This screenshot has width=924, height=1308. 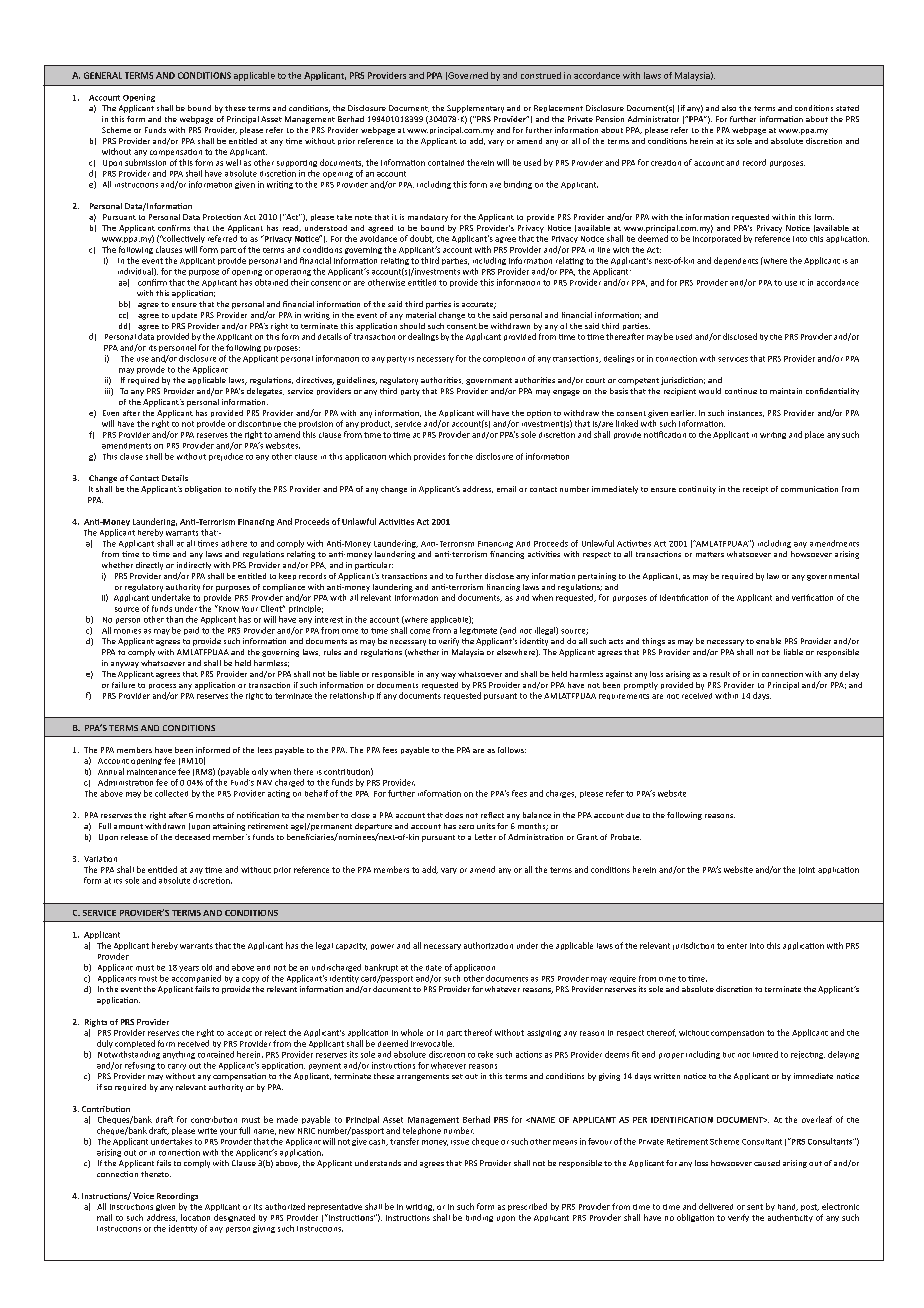 I want to click on location, so click(x=195, y=1217).
